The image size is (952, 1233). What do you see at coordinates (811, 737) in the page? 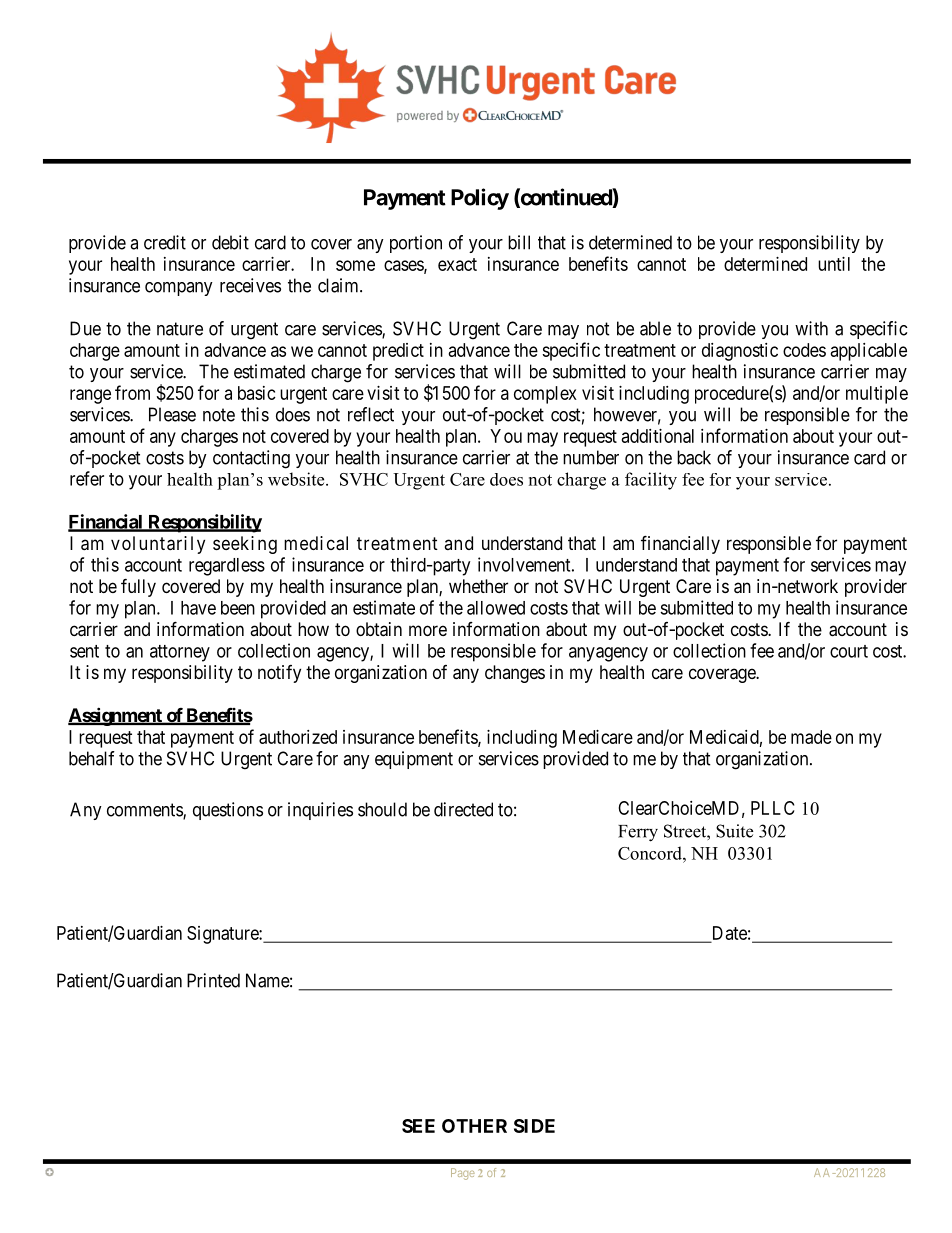
I see `made` at bounding box center [811, 737].
